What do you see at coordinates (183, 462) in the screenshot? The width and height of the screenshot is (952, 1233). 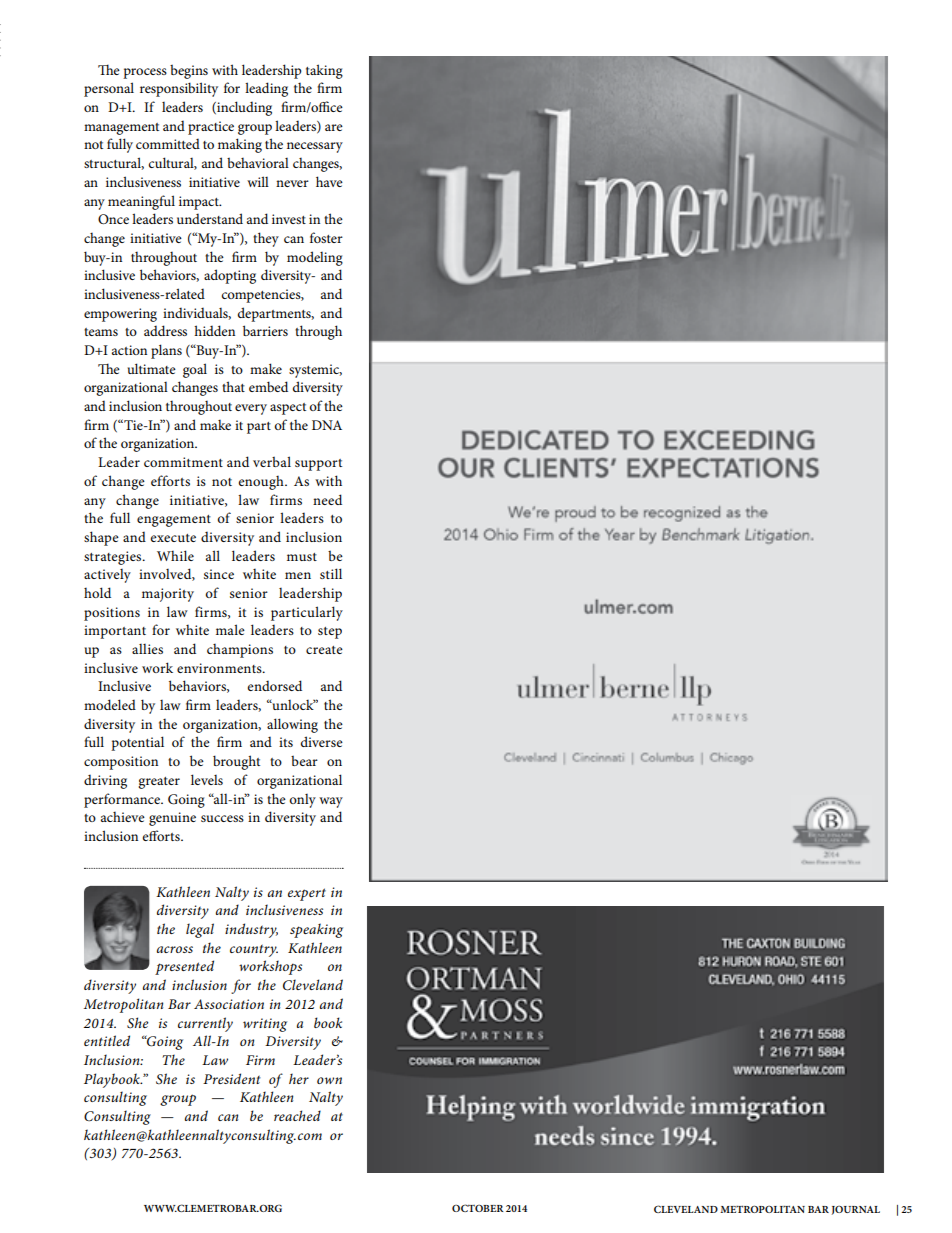 I see `commitment` at bounding box center [183, 462].
